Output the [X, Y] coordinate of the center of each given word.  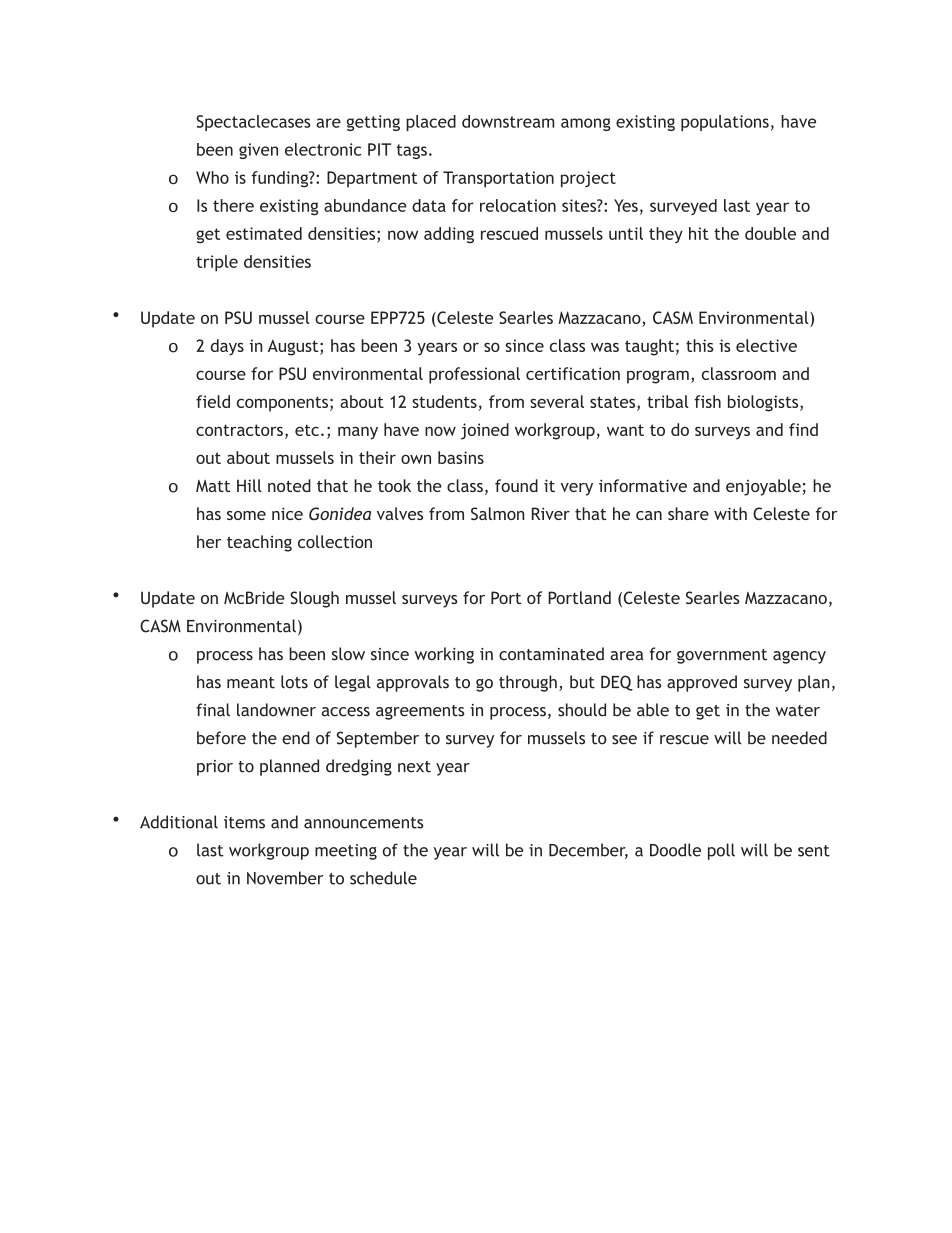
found [516, 485]
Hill [249, 485]
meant [251, 683]
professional [474, 375]
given [258, 151]
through [528, 683]
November [285, 878]
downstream [508, 121]
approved [702, 683]
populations [725, 123]
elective [766, 345]
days [227, 347]
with [730, 513]
